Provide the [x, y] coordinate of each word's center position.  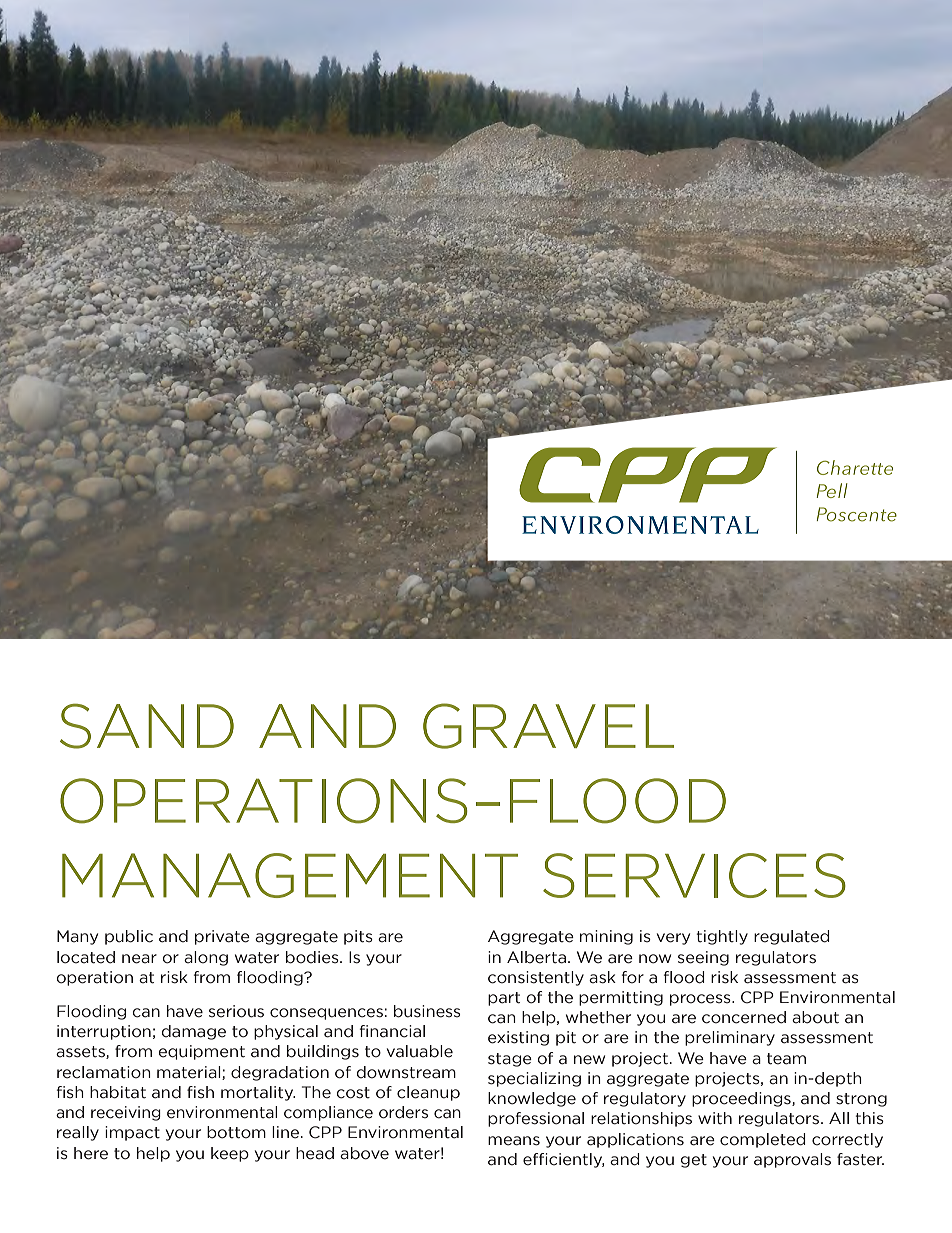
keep [230, 1154]
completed [763, 1140]
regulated [792, 937]
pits [358, 937]
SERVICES [694, 875]
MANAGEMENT [290, 875]
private [222, 937]
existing [518, 1038]
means [514, 1141]
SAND [147, 726]
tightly [722, 937]
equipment [201, 1052]
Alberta [538, 957]
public [129, 937]
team [786, 1059]
